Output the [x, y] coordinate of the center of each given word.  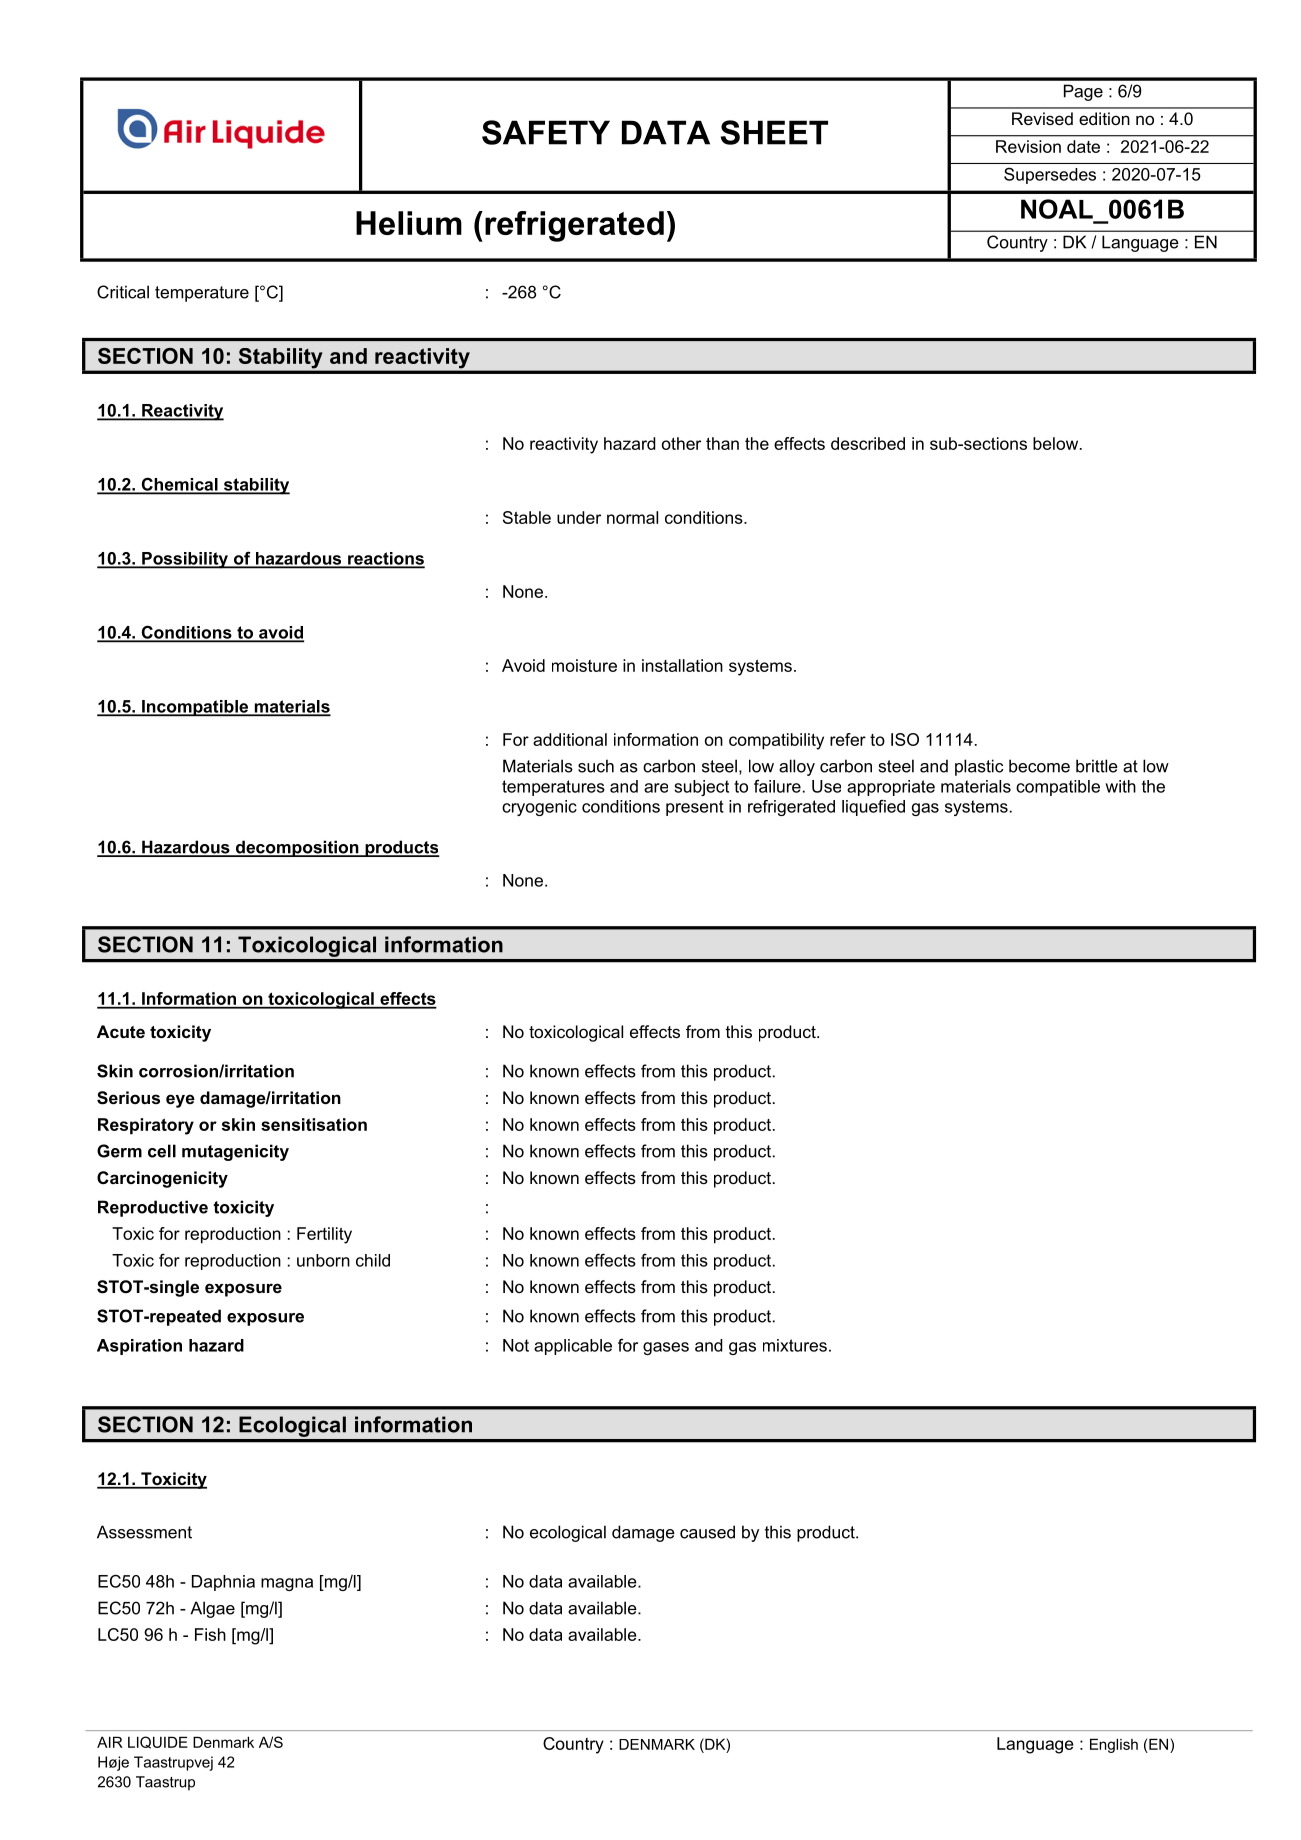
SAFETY [546, 132]
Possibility [185, 560]
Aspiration [139, 1347]
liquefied [873, 808]
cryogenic [539, 808]
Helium [409, 223]
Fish [210, 1634]
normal [632, 517]
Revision [1028, 146]
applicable [573, 1347]
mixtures [795, 1345]
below [1057, 443]
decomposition [297, 848]
